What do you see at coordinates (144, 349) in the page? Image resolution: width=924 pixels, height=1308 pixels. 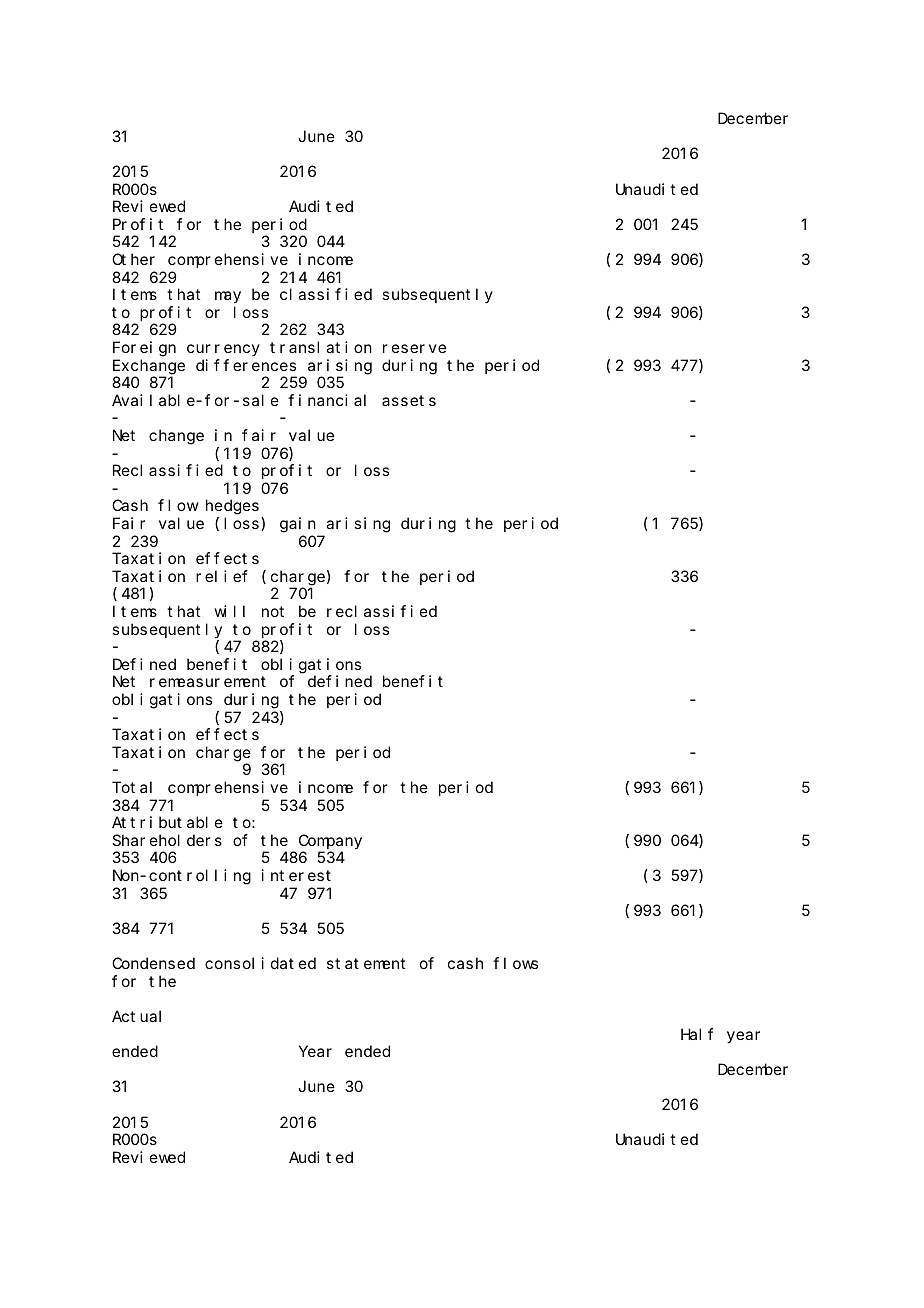 I see `Foreign` at bounding box center [144, 349].
